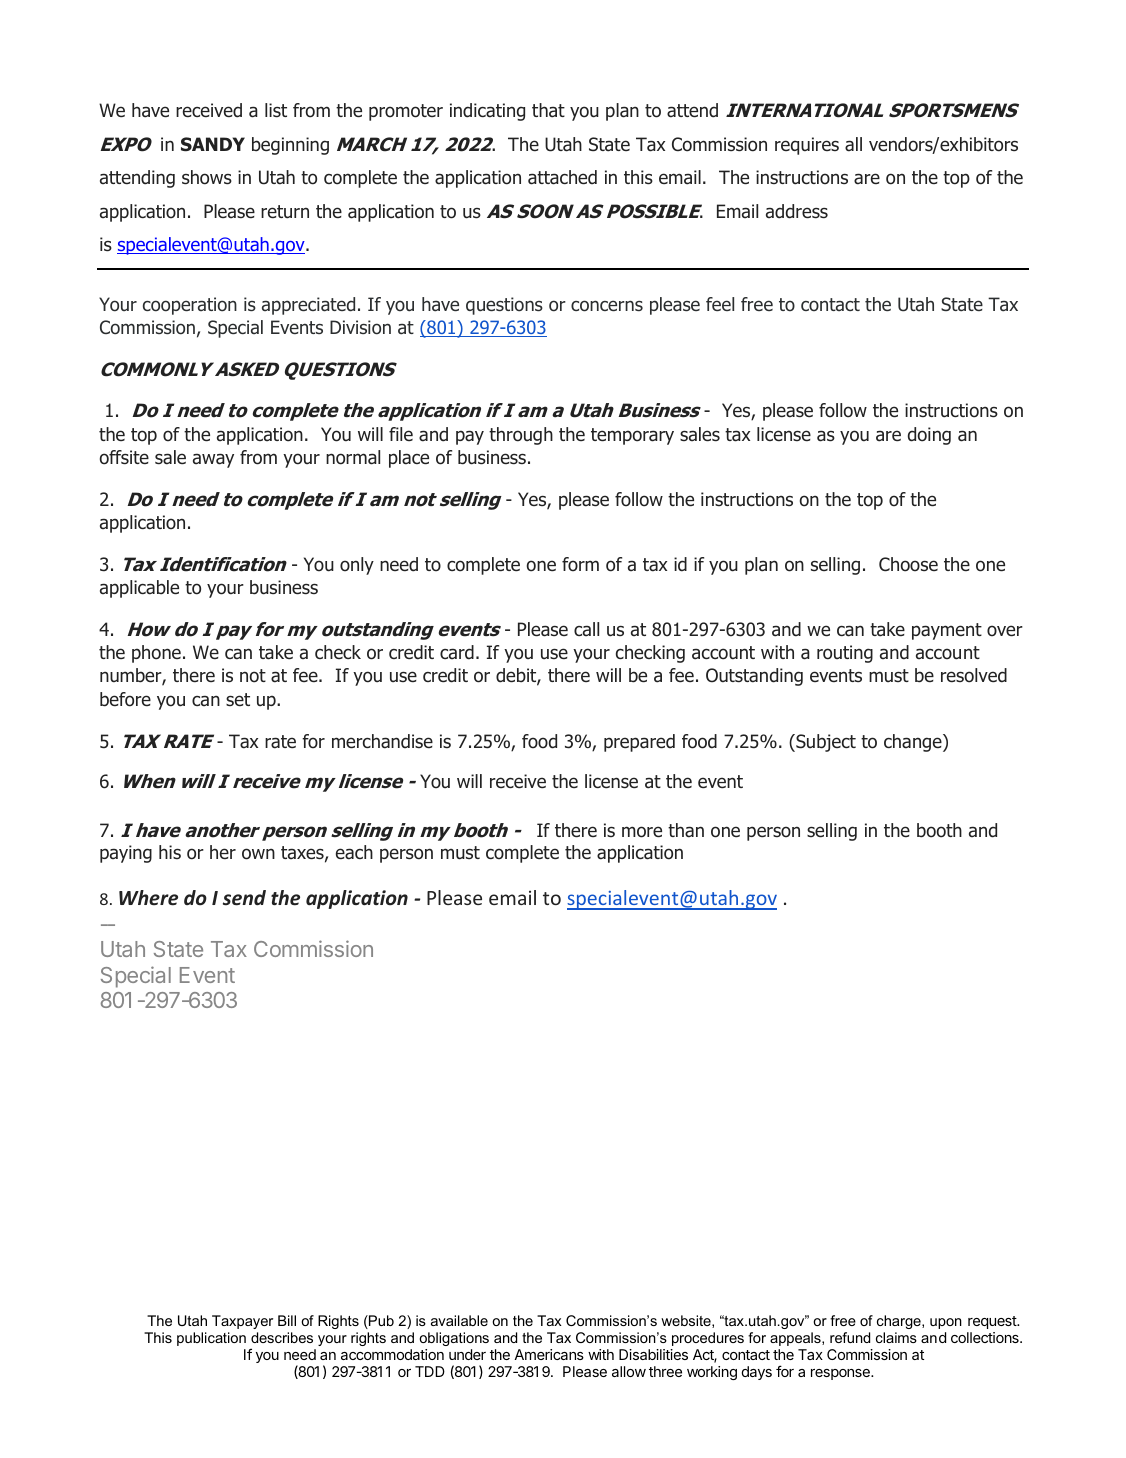 This page has width=1126, height=1458. What do you see at coordinates (642, 832) in the page?
I see `more` at bounding box center [642, 832].
